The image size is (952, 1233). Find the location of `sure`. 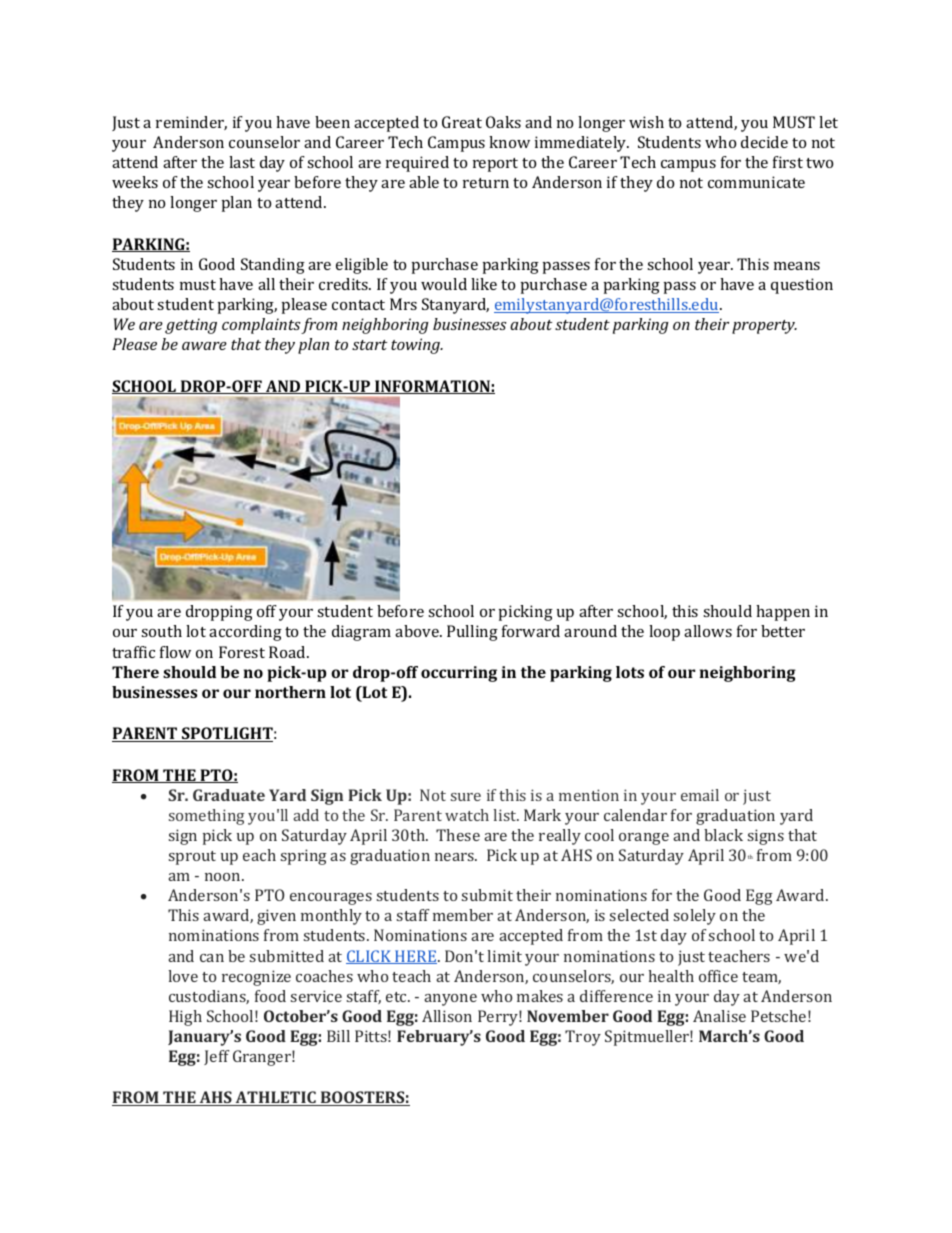

sure is located at coordinates (466, 797).
